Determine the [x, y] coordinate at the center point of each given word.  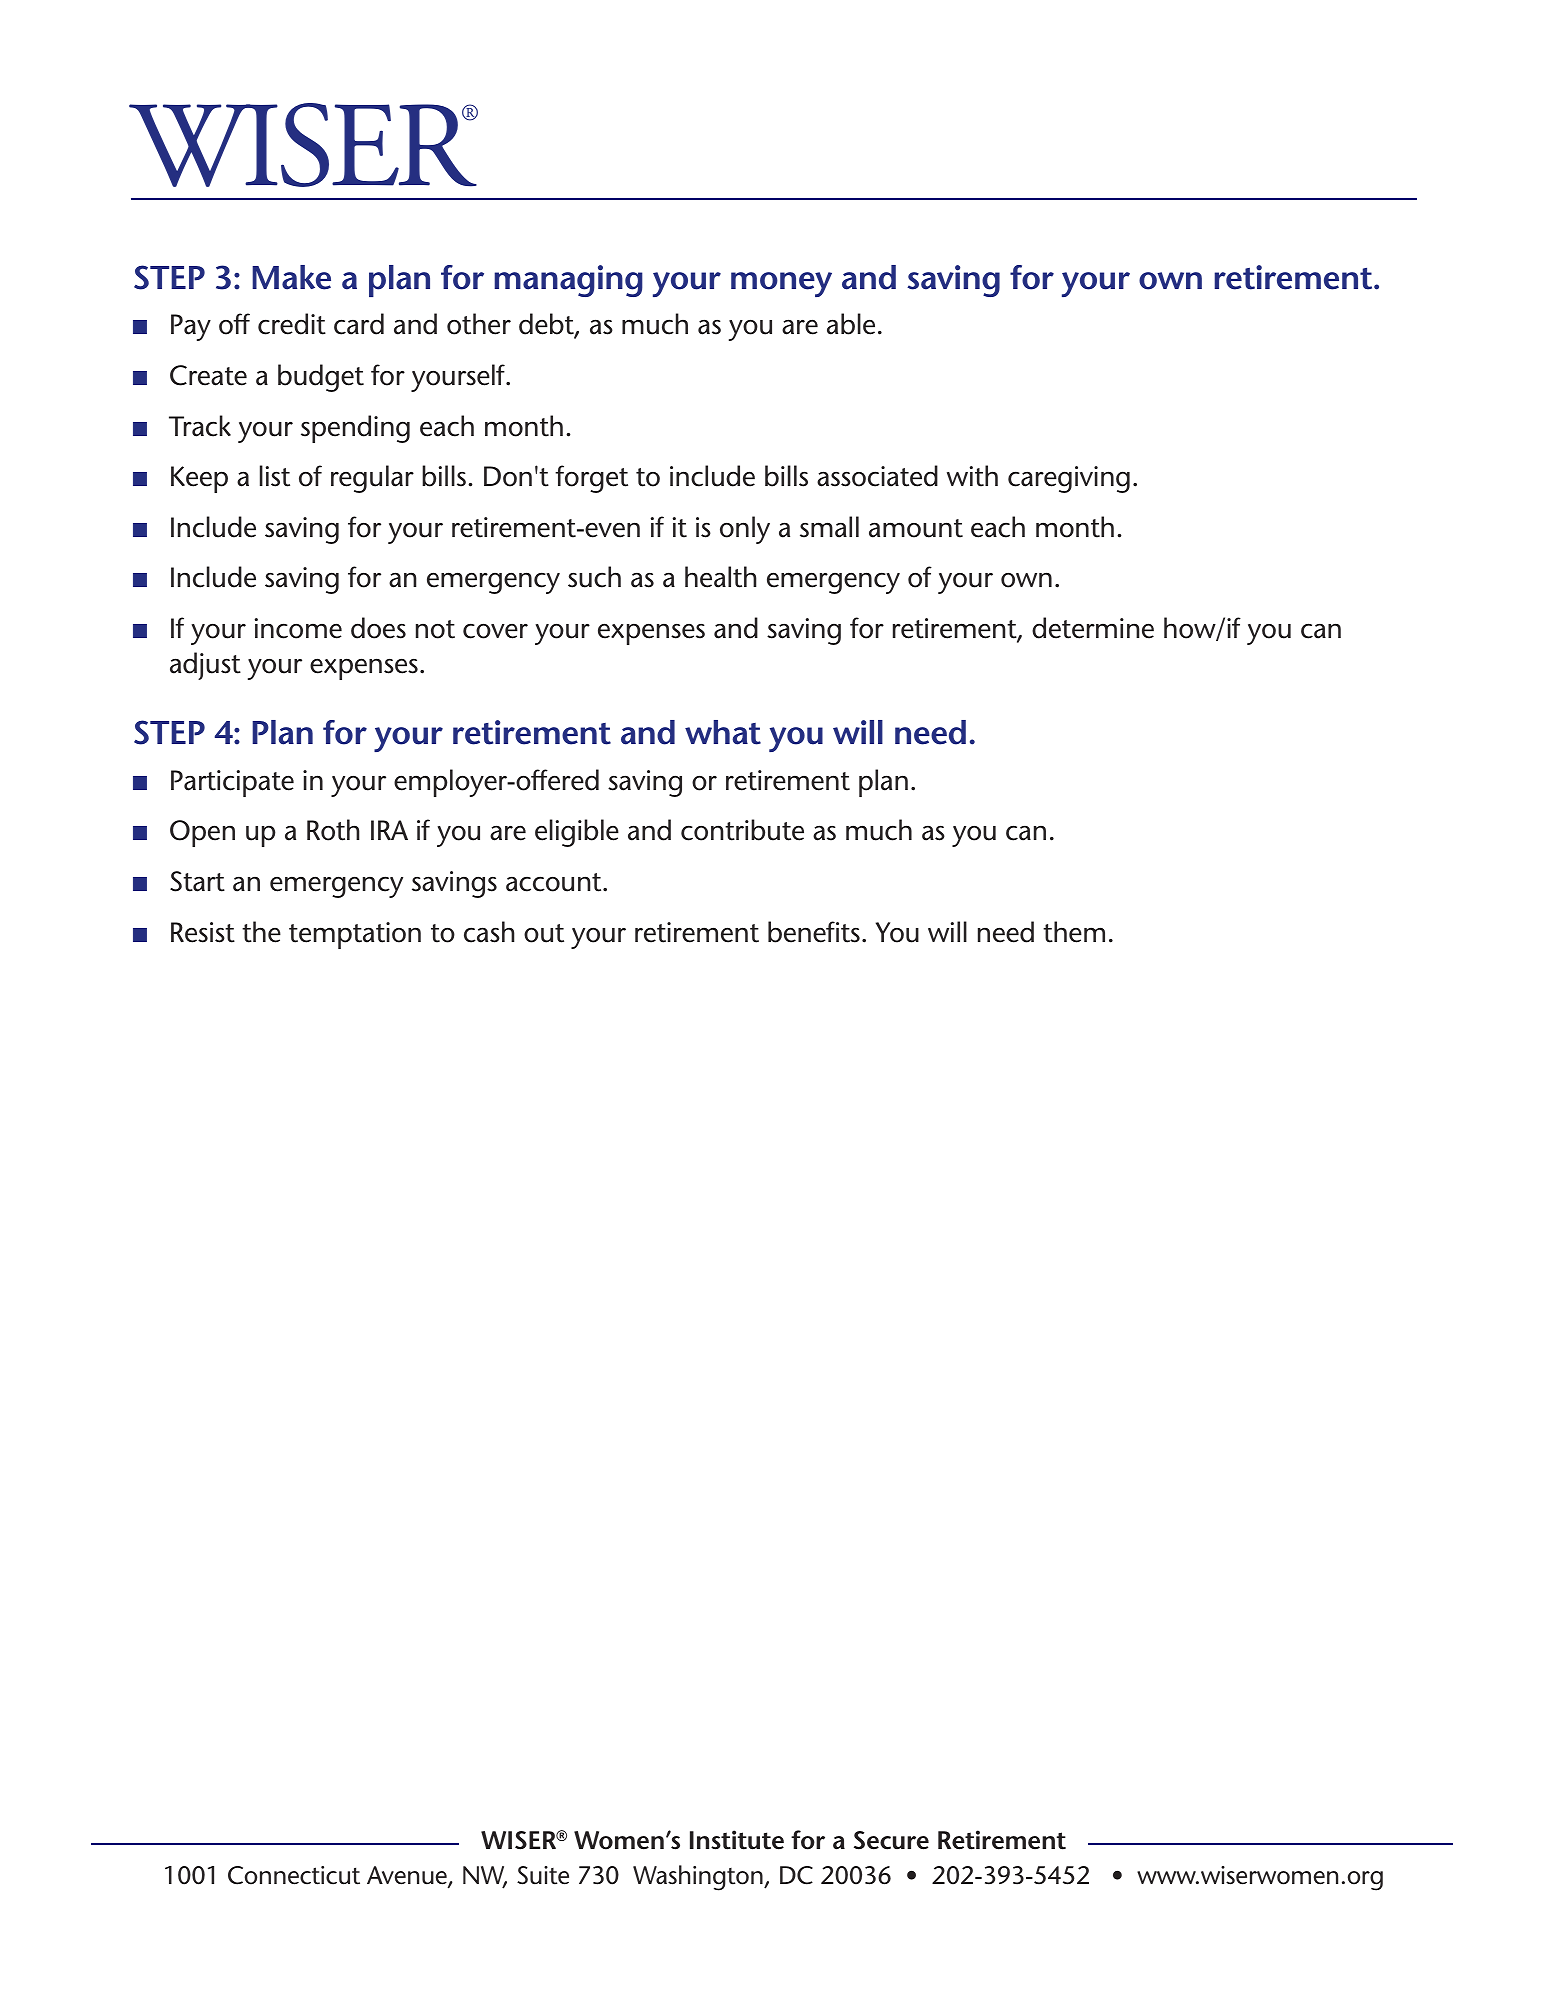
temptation [355, 935]
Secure [891, 1840]
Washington [699, 1878]
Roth [333, 830]
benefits [814, 932]
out [544, 933]
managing [568, 281]
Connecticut [294, 1875]
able [851, 324]
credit [292, 324]
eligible [577, 833]
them [1074, 932]
